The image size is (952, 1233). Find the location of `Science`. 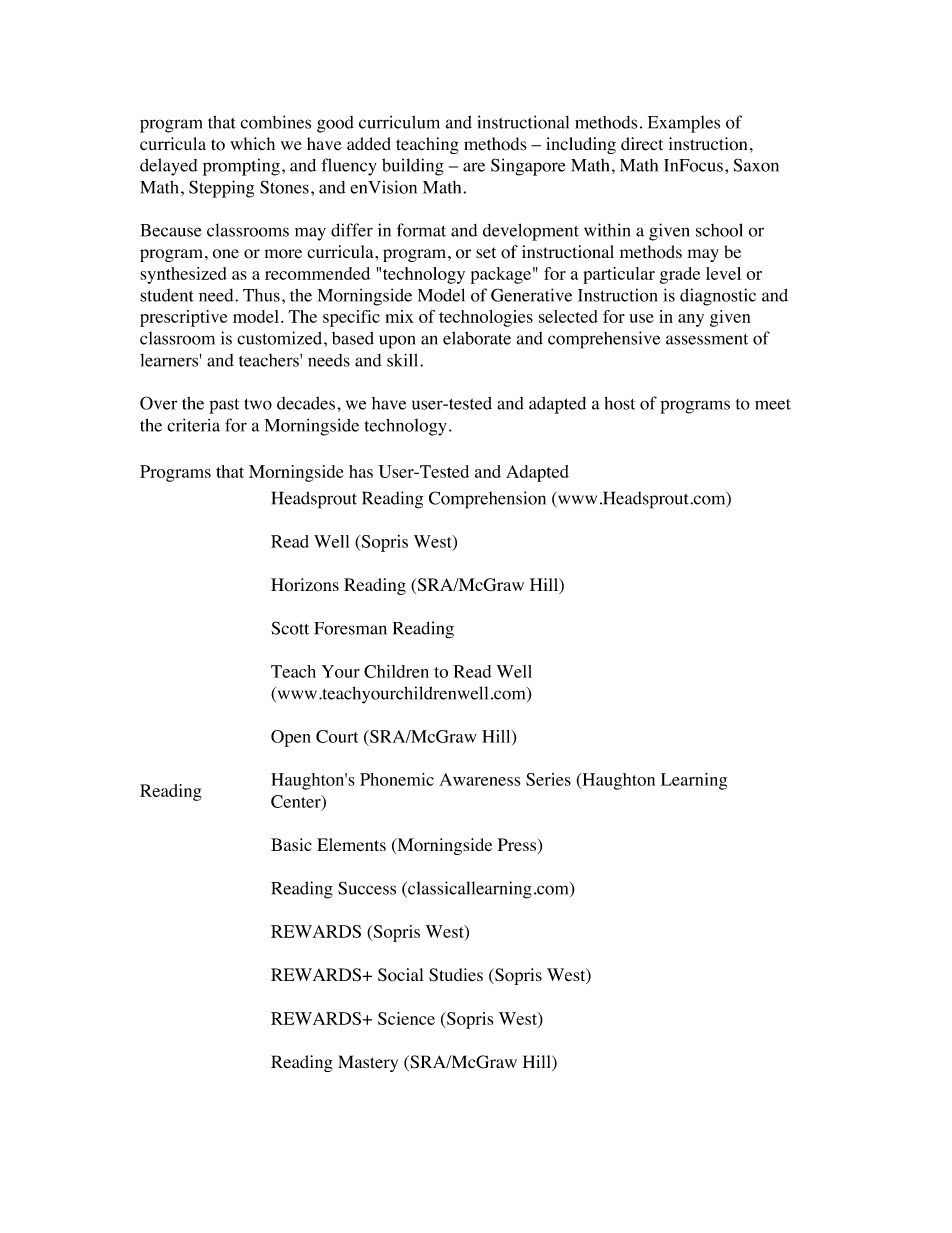

Science is located at coordinates (406, 1018).
